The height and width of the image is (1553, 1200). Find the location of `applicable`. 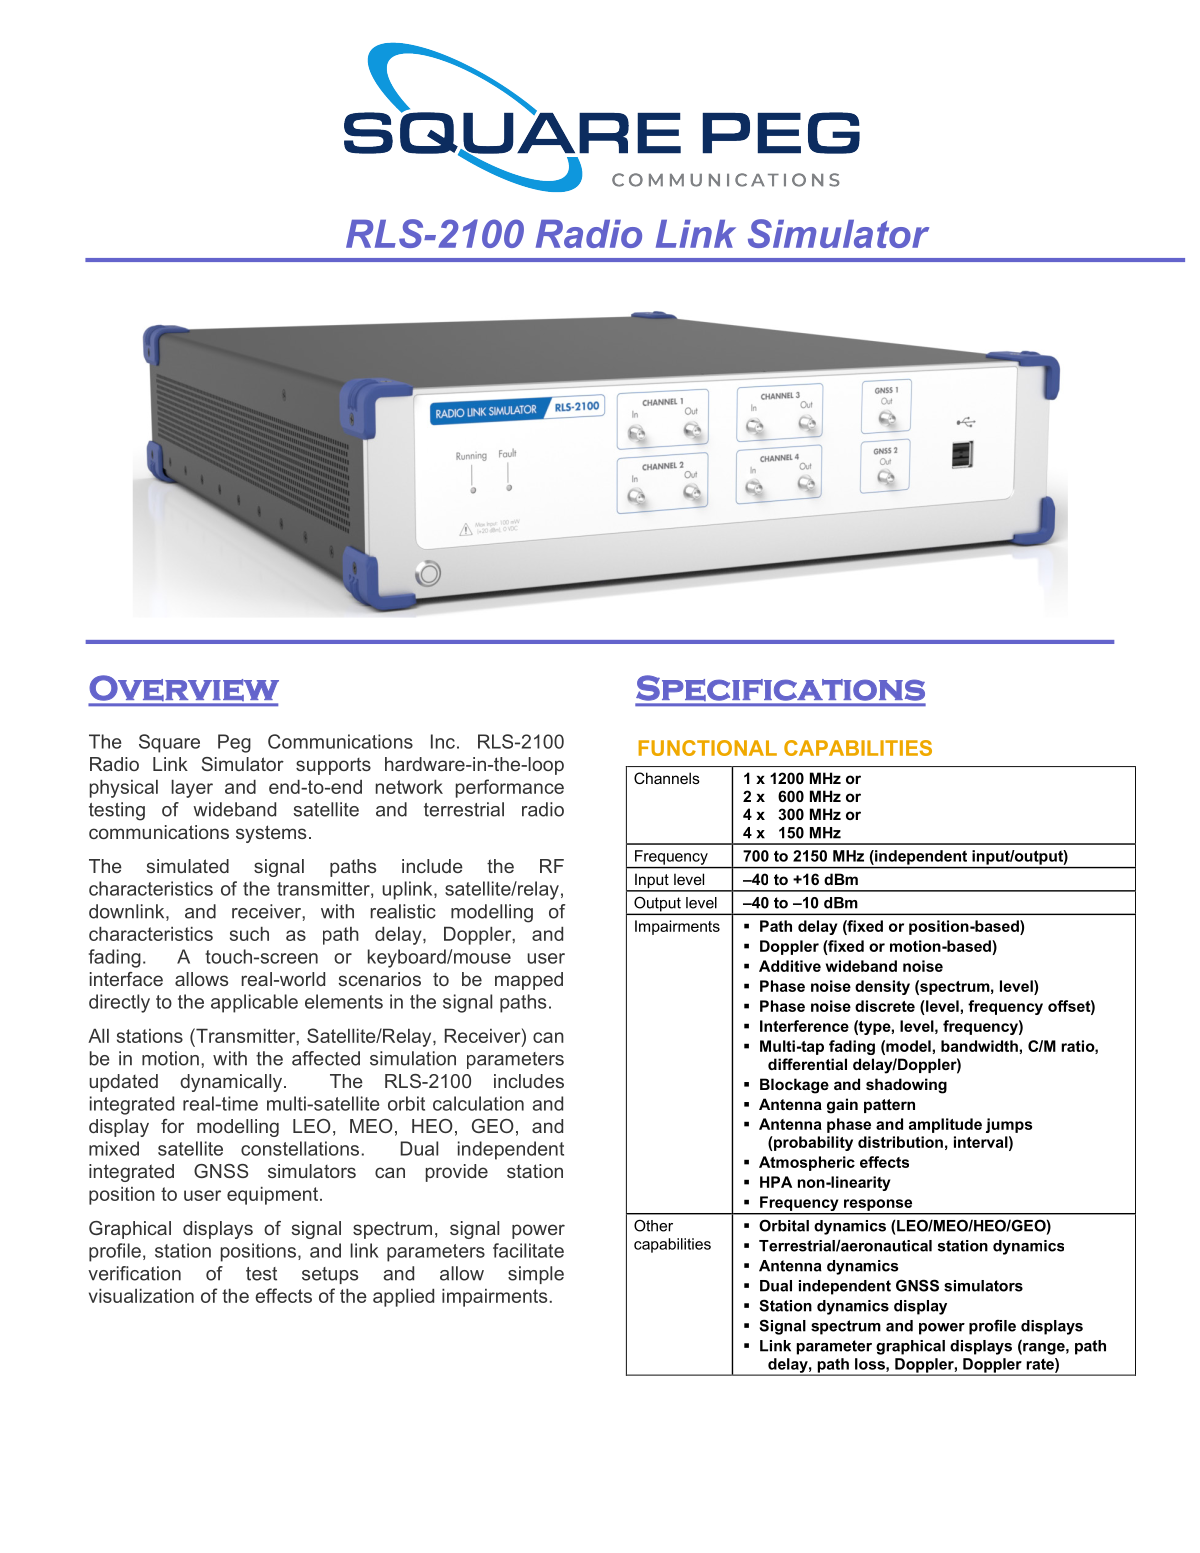

applicable is located at coordinates (254, 1003).
